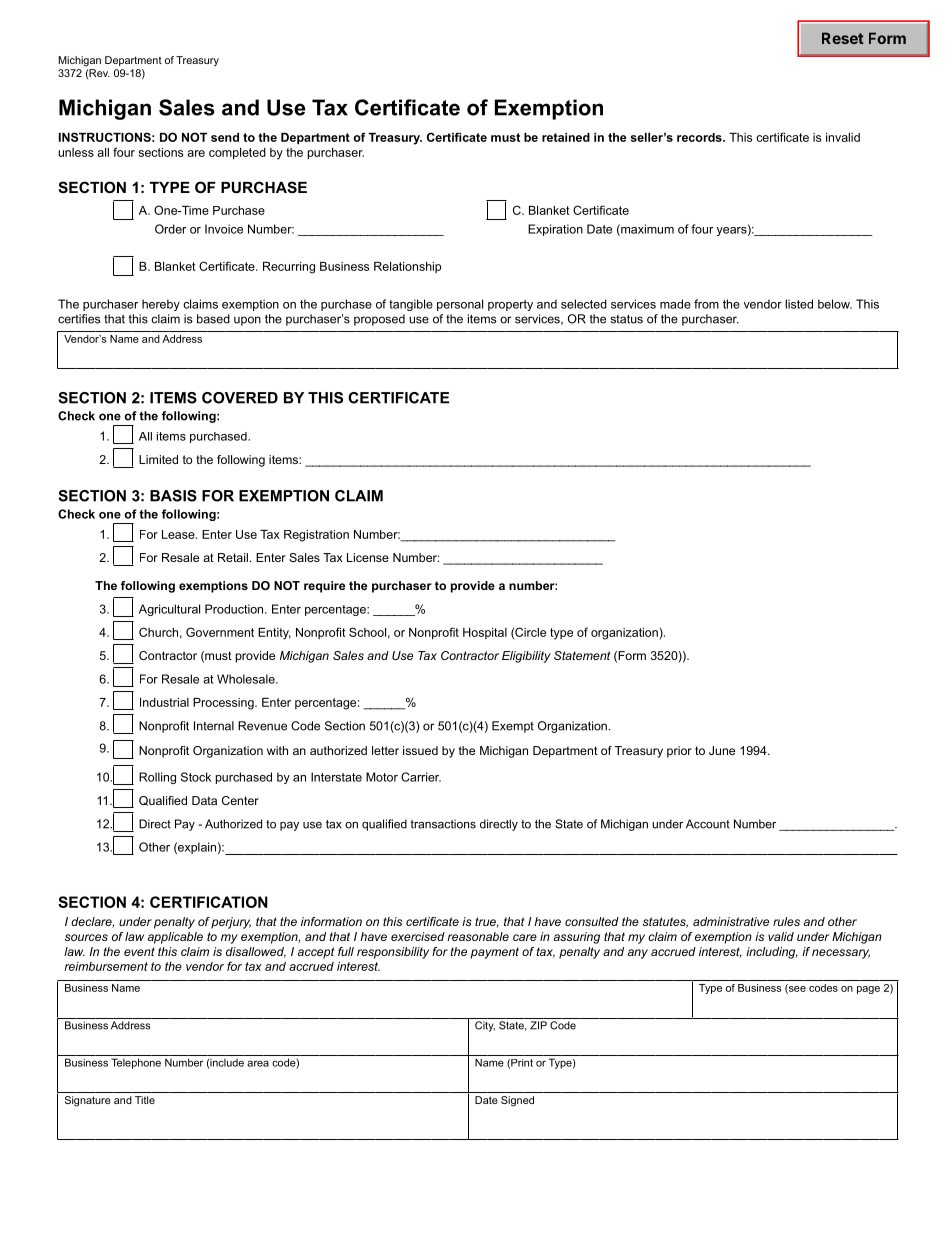 The image size is (952, 1233). What do you see at coordinates (485, 633) in the image?
I see `Hospital` at bounding box center [485, 633].
